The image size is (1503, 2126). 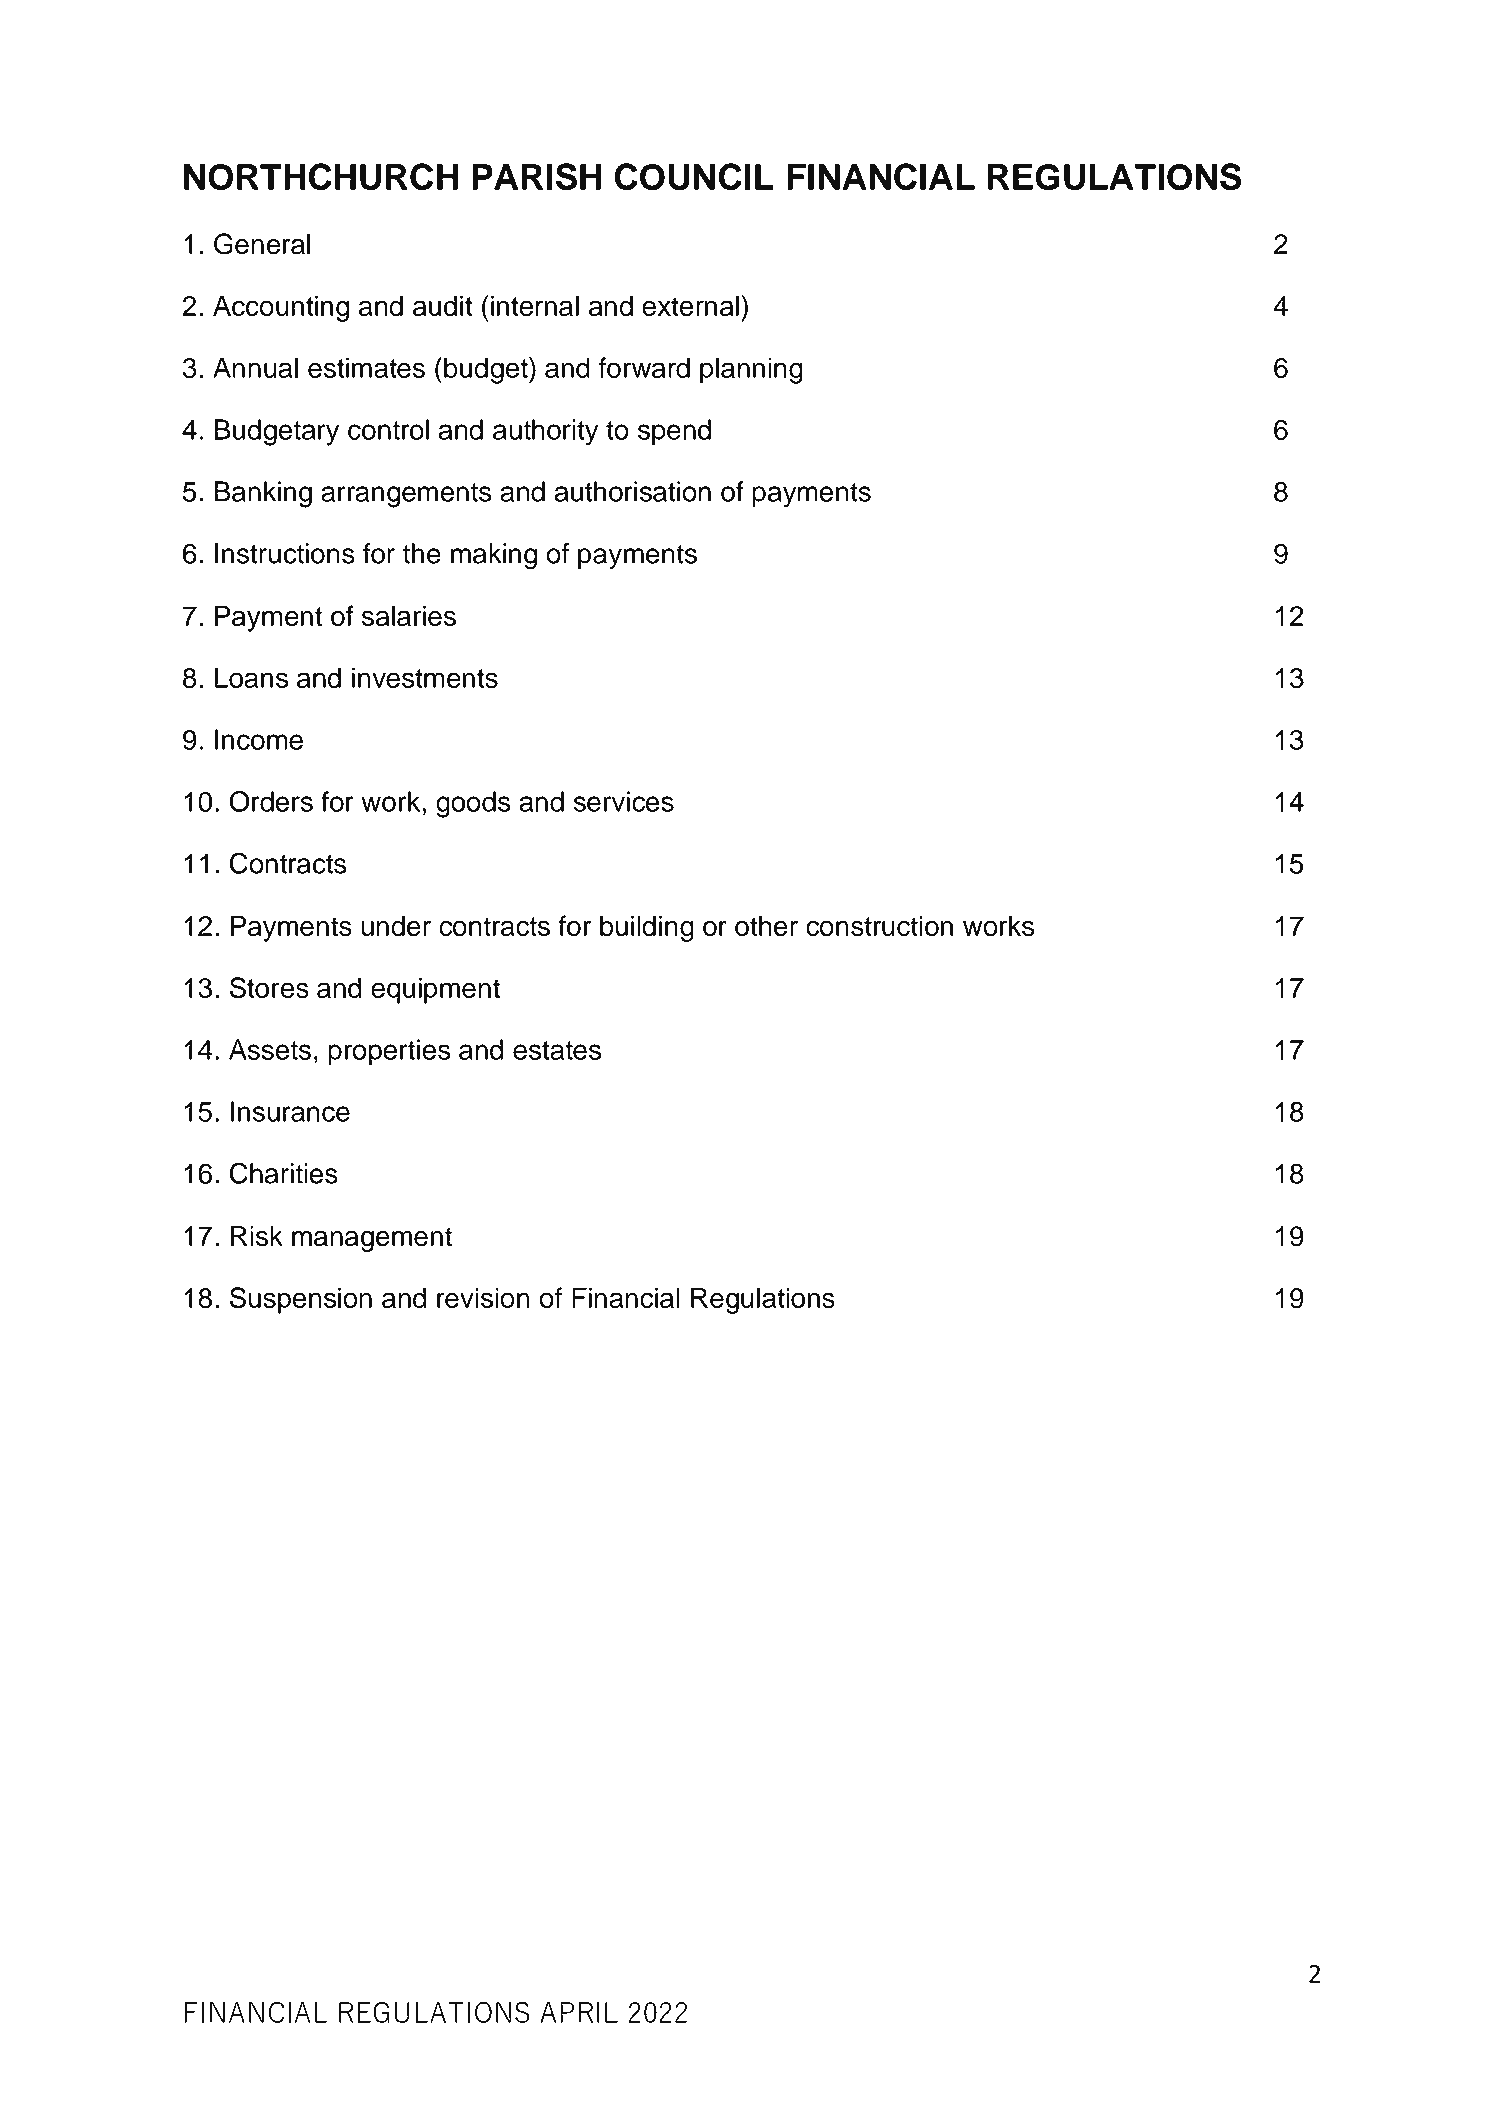 What do you see at coordinates (879, 926) in the image?
I see `construction` at bounding box center [879, 926].
